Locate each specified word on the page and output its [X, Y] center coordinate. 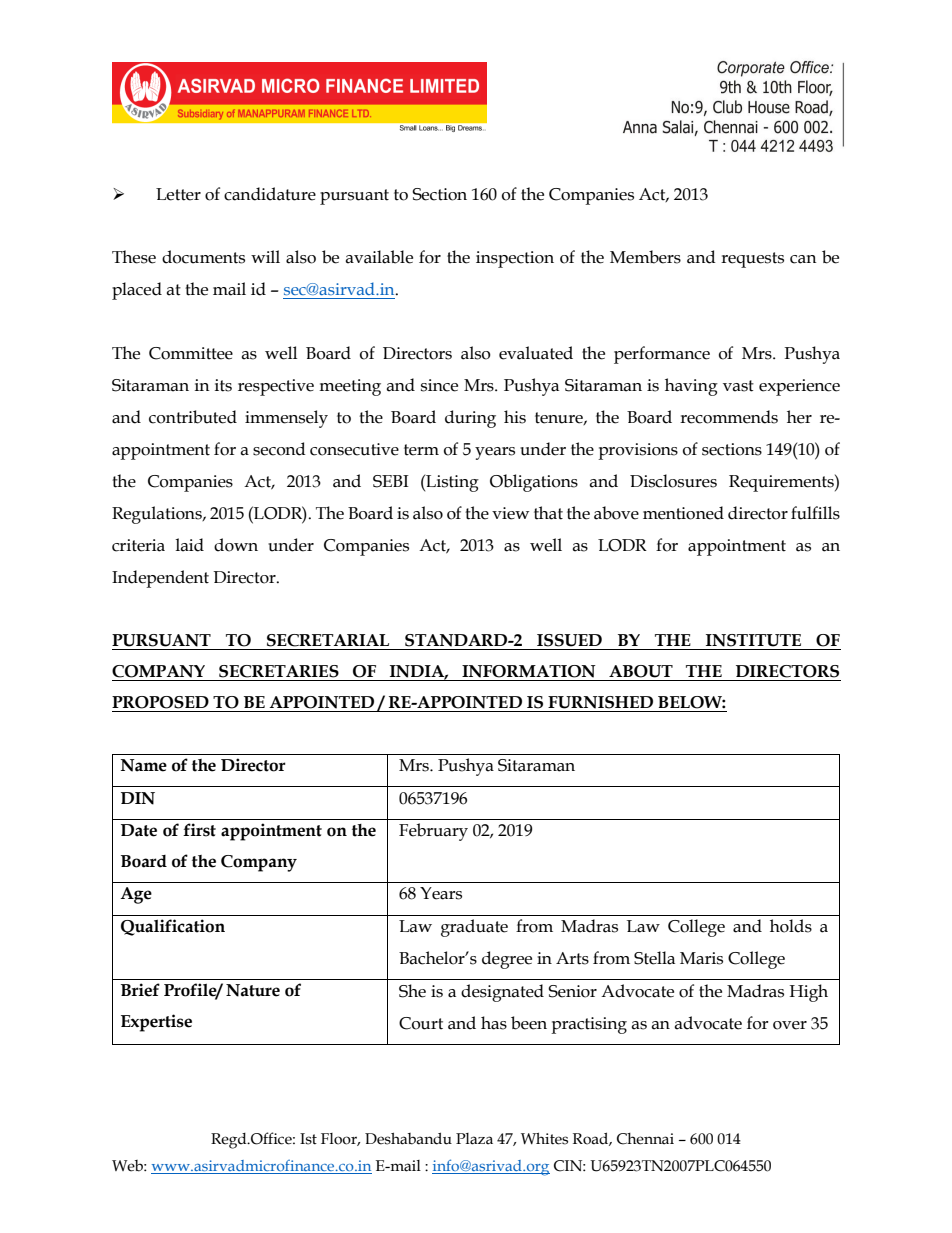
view [510, 513]
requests [752, 260]
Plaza [474, 1139]
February [433, 832]
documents [203, 257]
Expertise [156, 1023]
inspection [515, 259]
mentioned [683, 513]
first [199, 830]
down [236, 545]
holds [791, 926]
